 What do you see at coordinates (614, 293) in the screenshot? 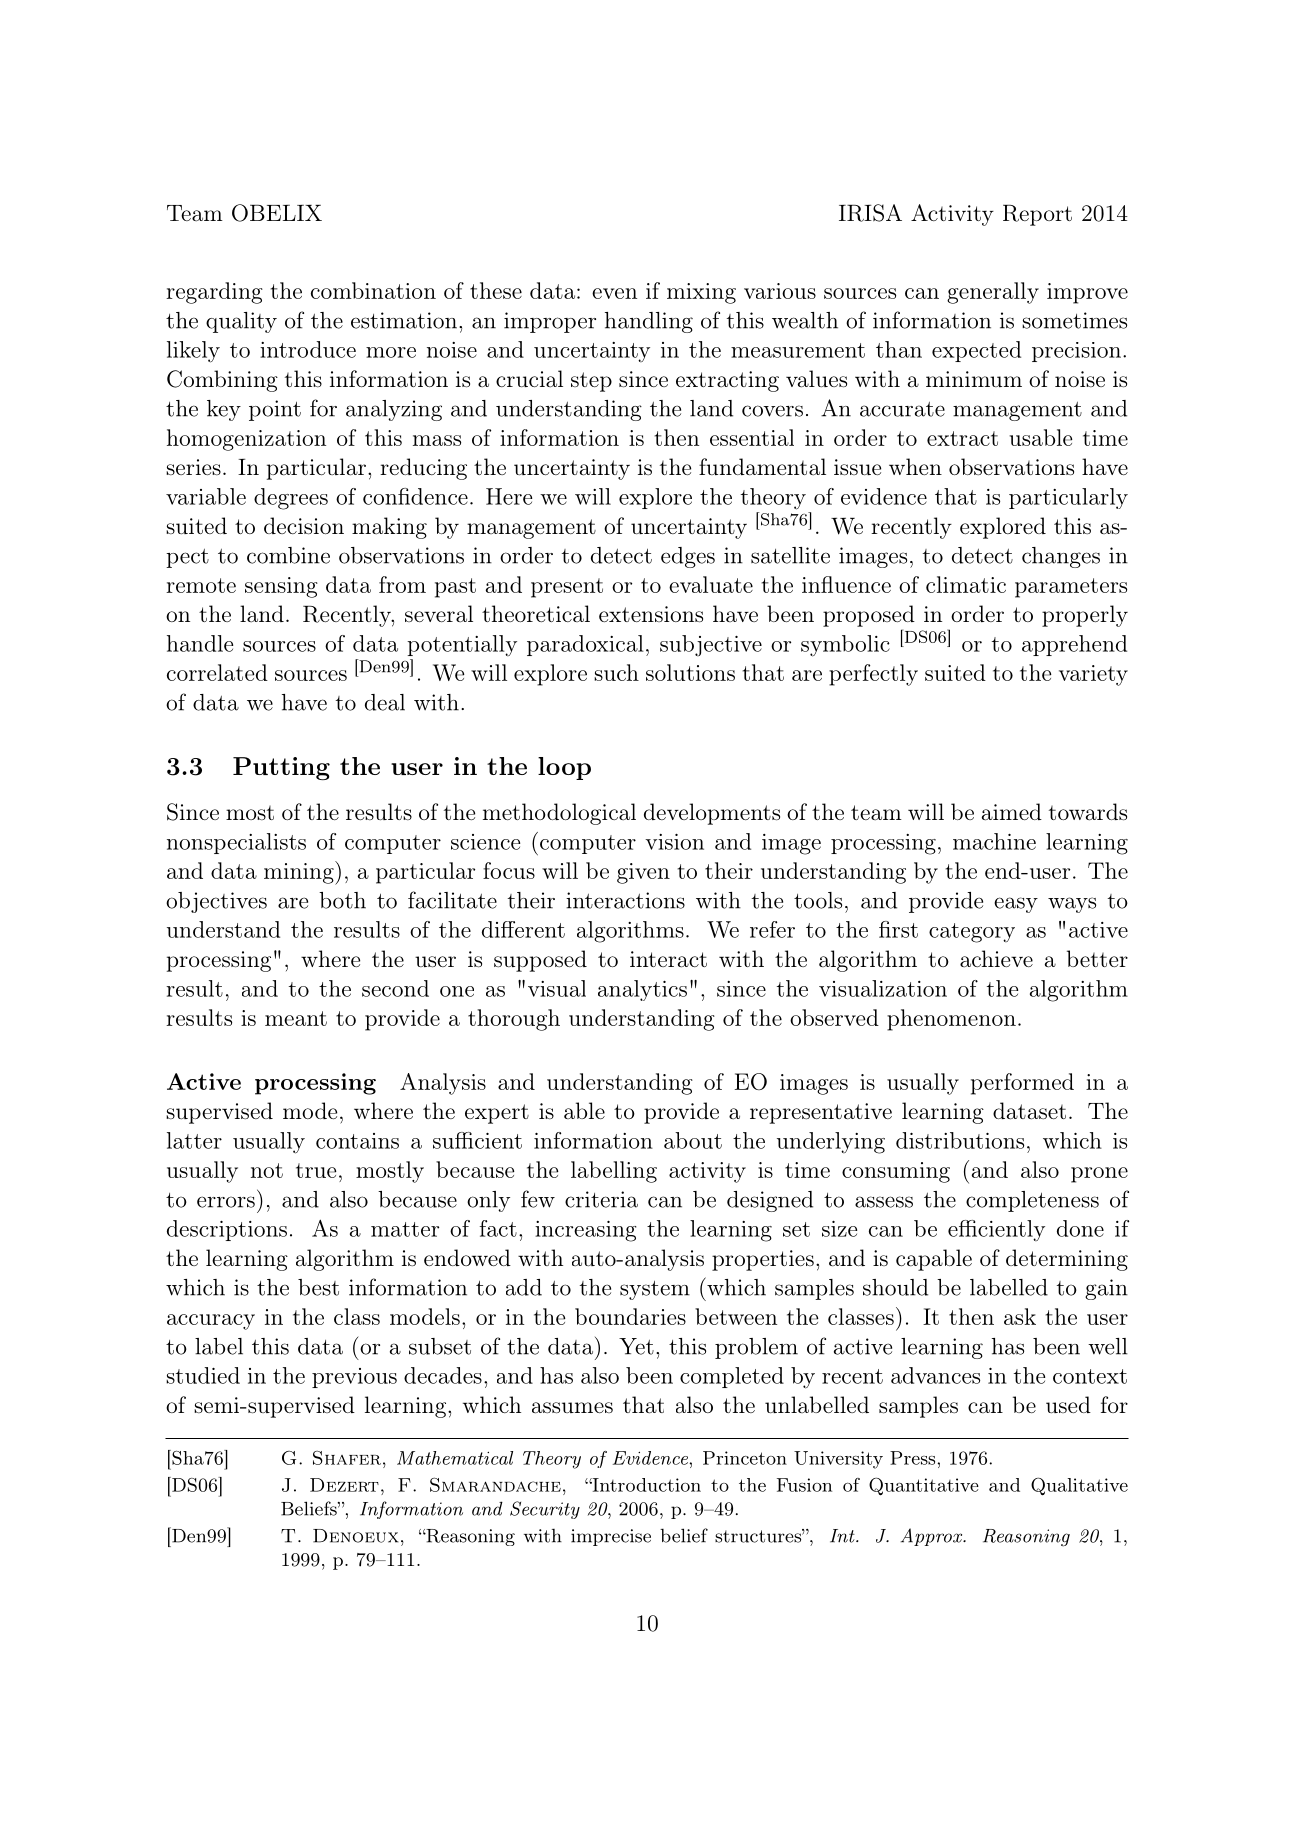
I see `even` at bounding box center [614, 293].
